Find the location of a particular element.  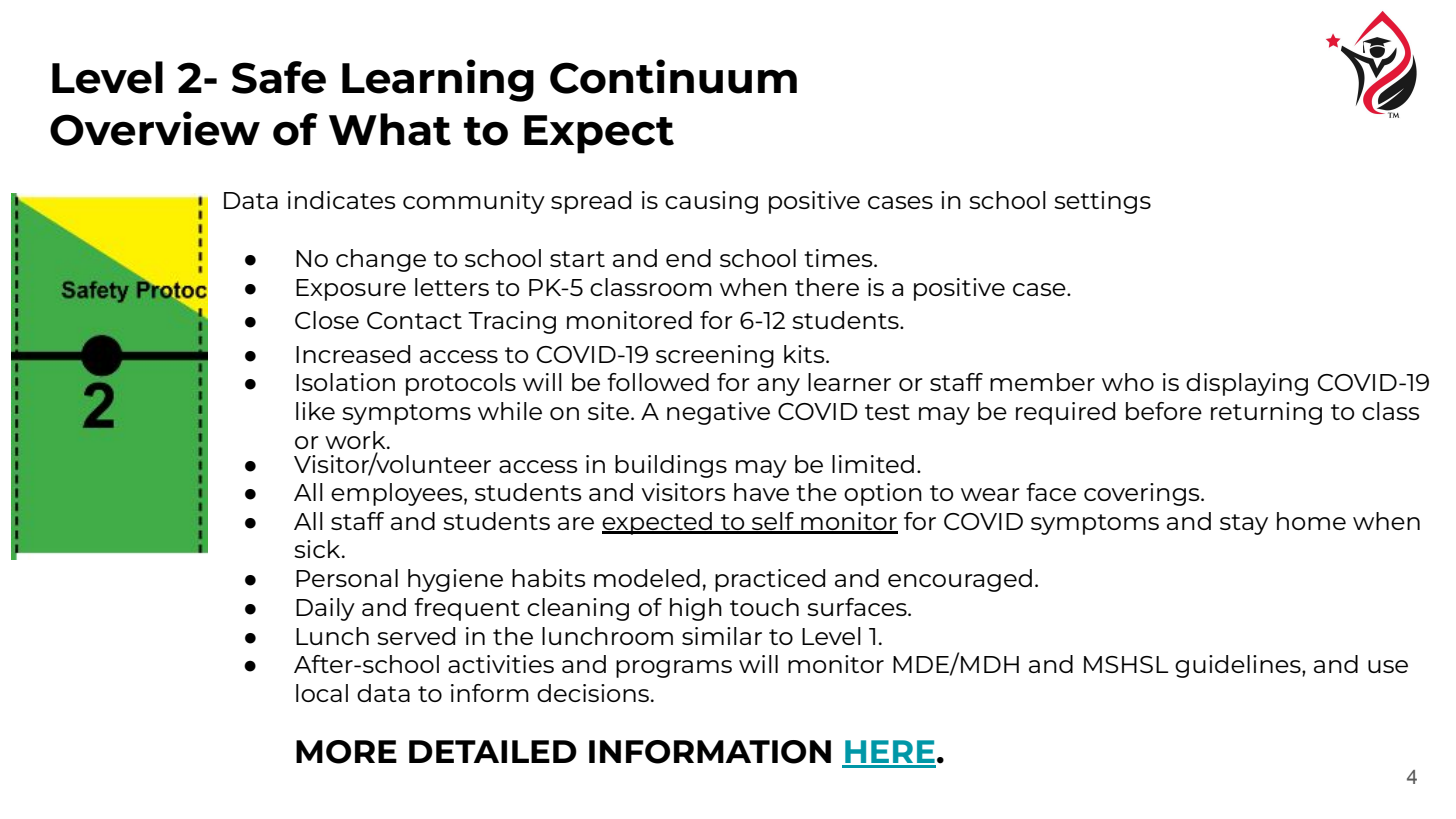

like is located at coordinates (315, 411).
